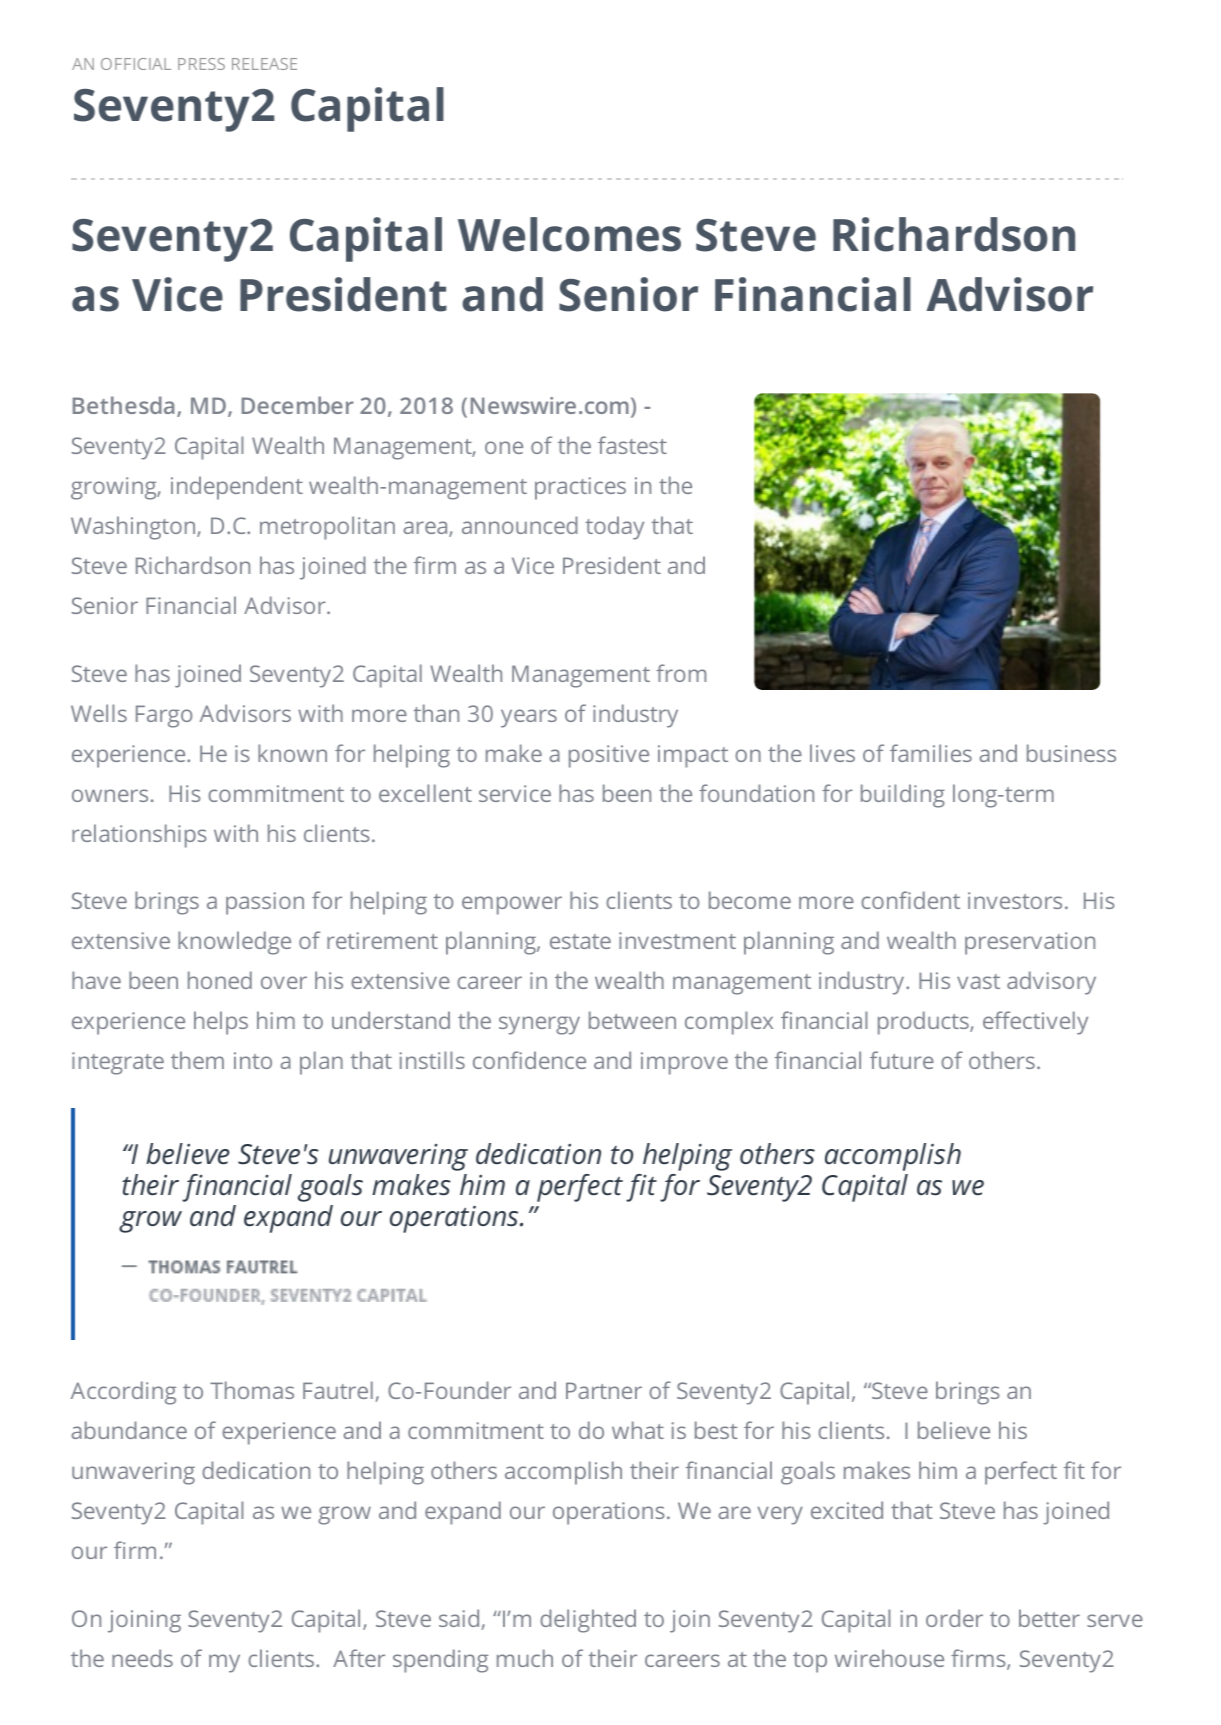 The width and height of the page is (1221, 1725). I want to click on order, so click(954, 1618).
